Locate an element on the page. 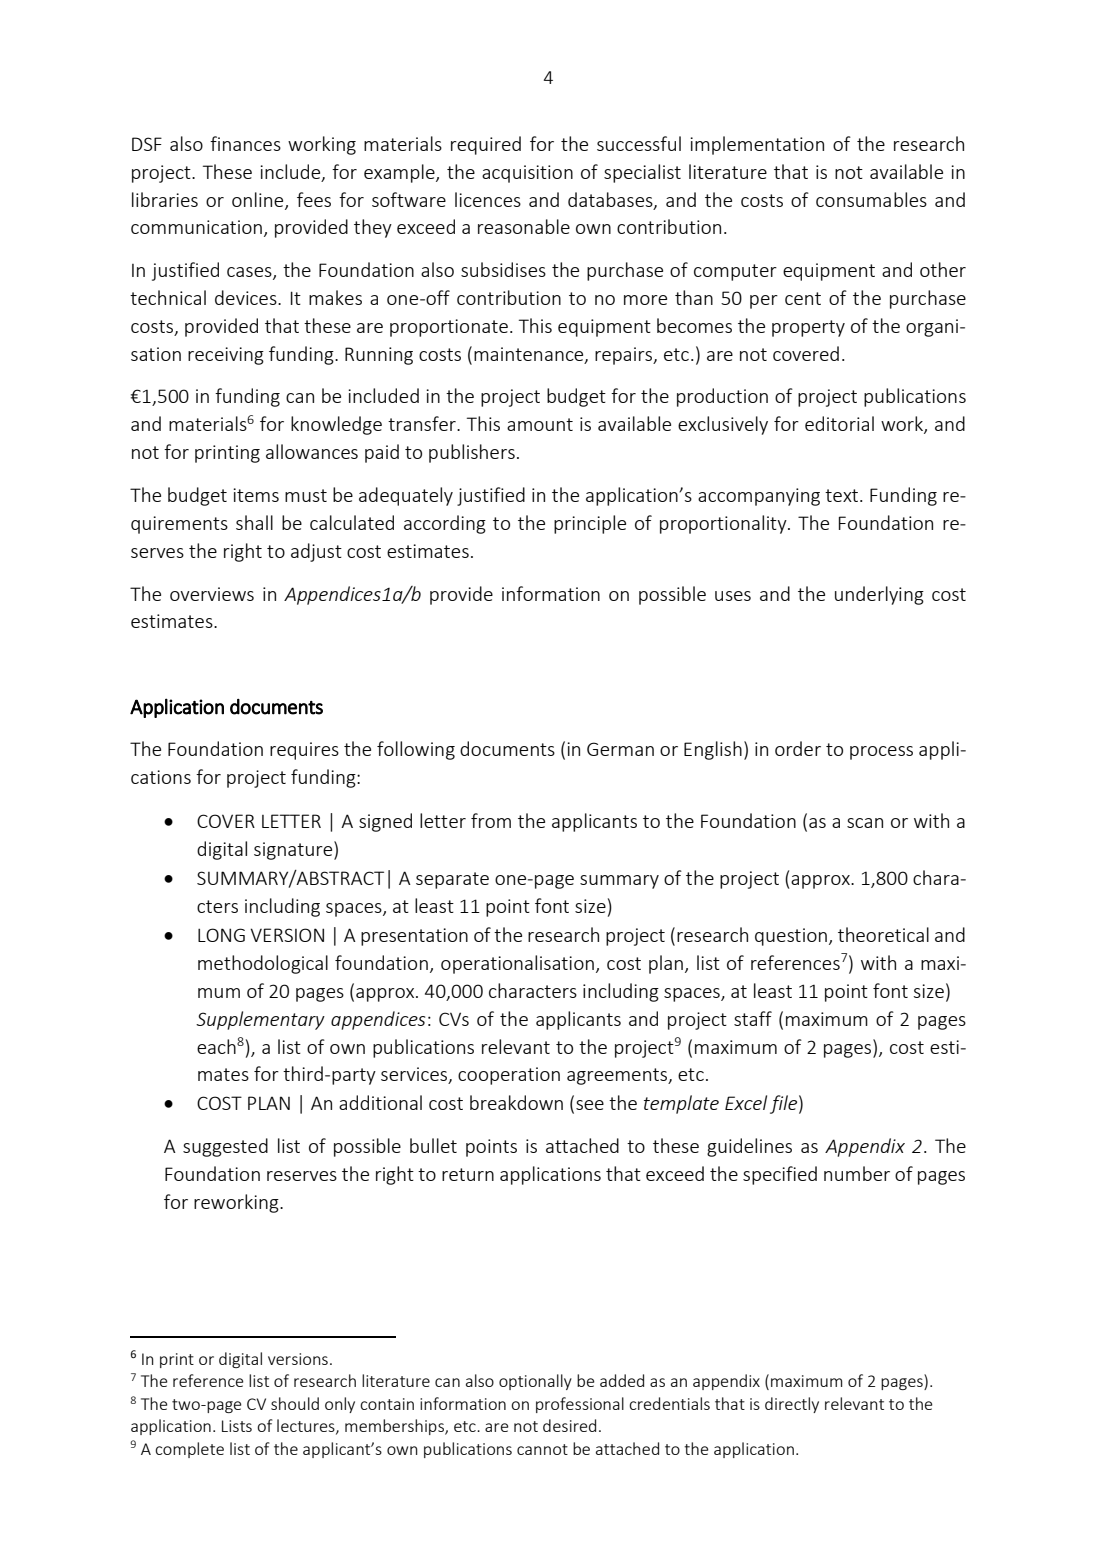 The width and height of the image is (1097, 1551). principle is located at coordinates (590, 524).
